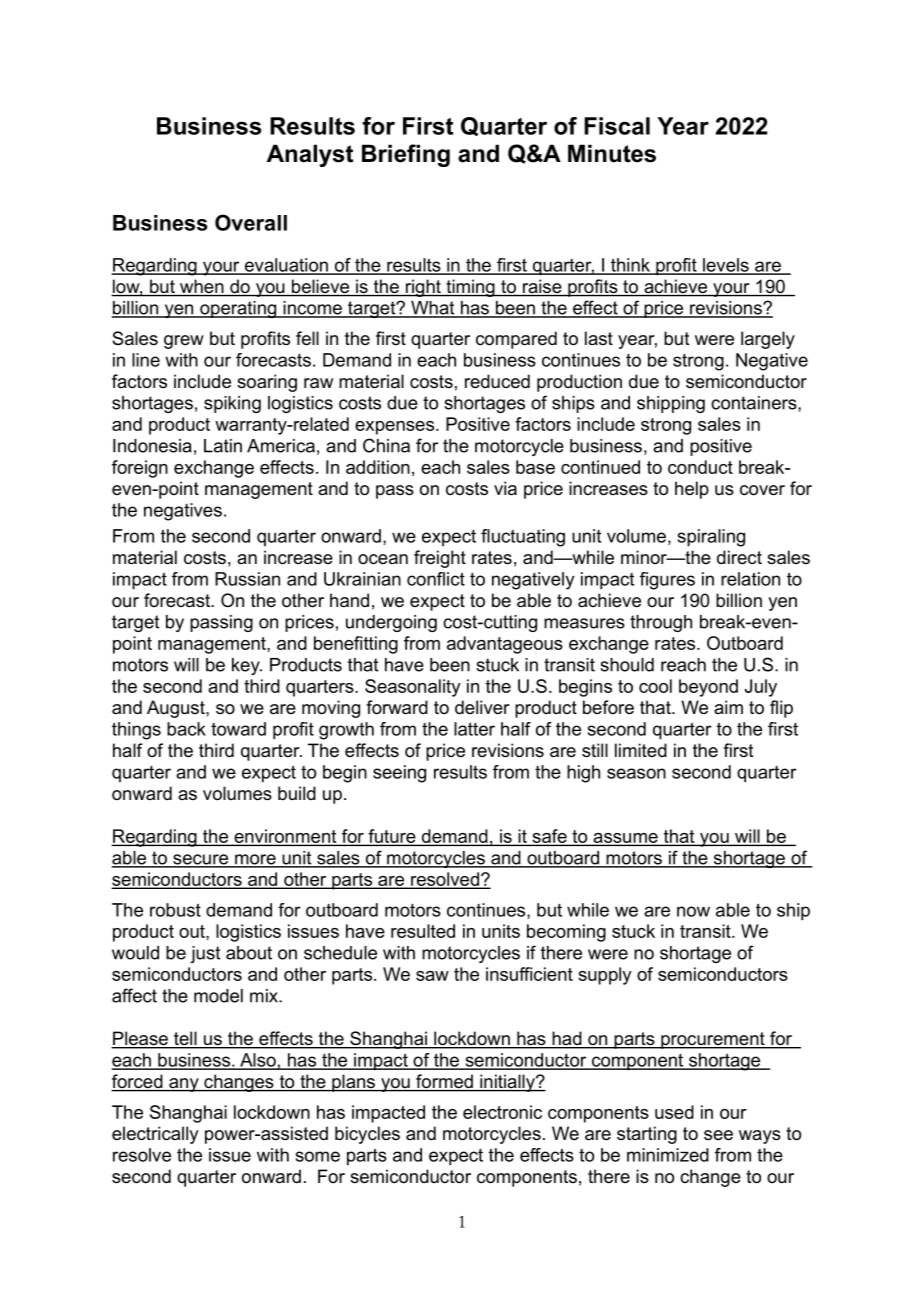 Image resolution: width=924 pixels, height=1308 pixels. I want to click on used, so click(674, 1112).
